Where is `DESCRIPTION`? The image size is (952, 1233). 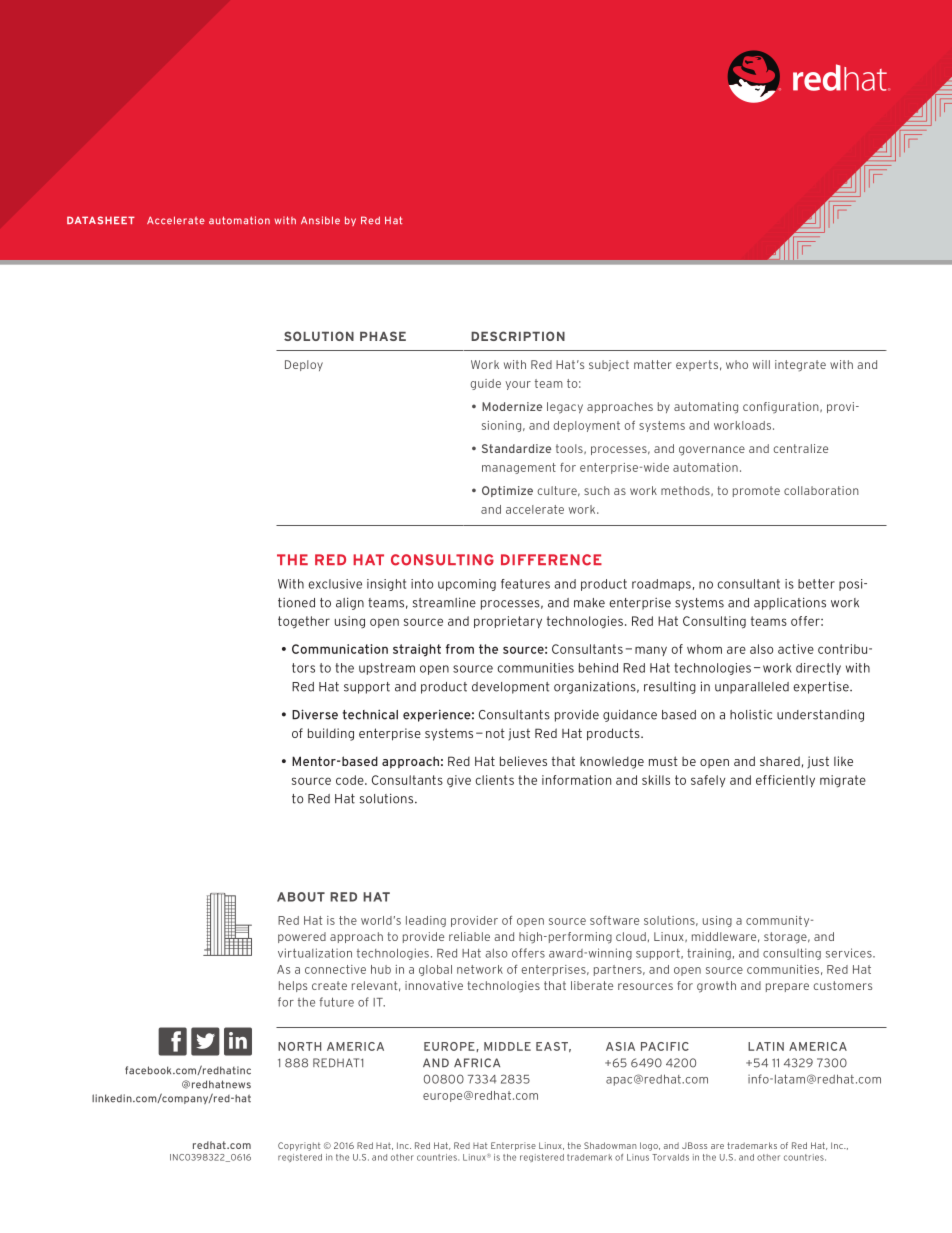
DESCRIPTION is located at coordinates (518, 336).
